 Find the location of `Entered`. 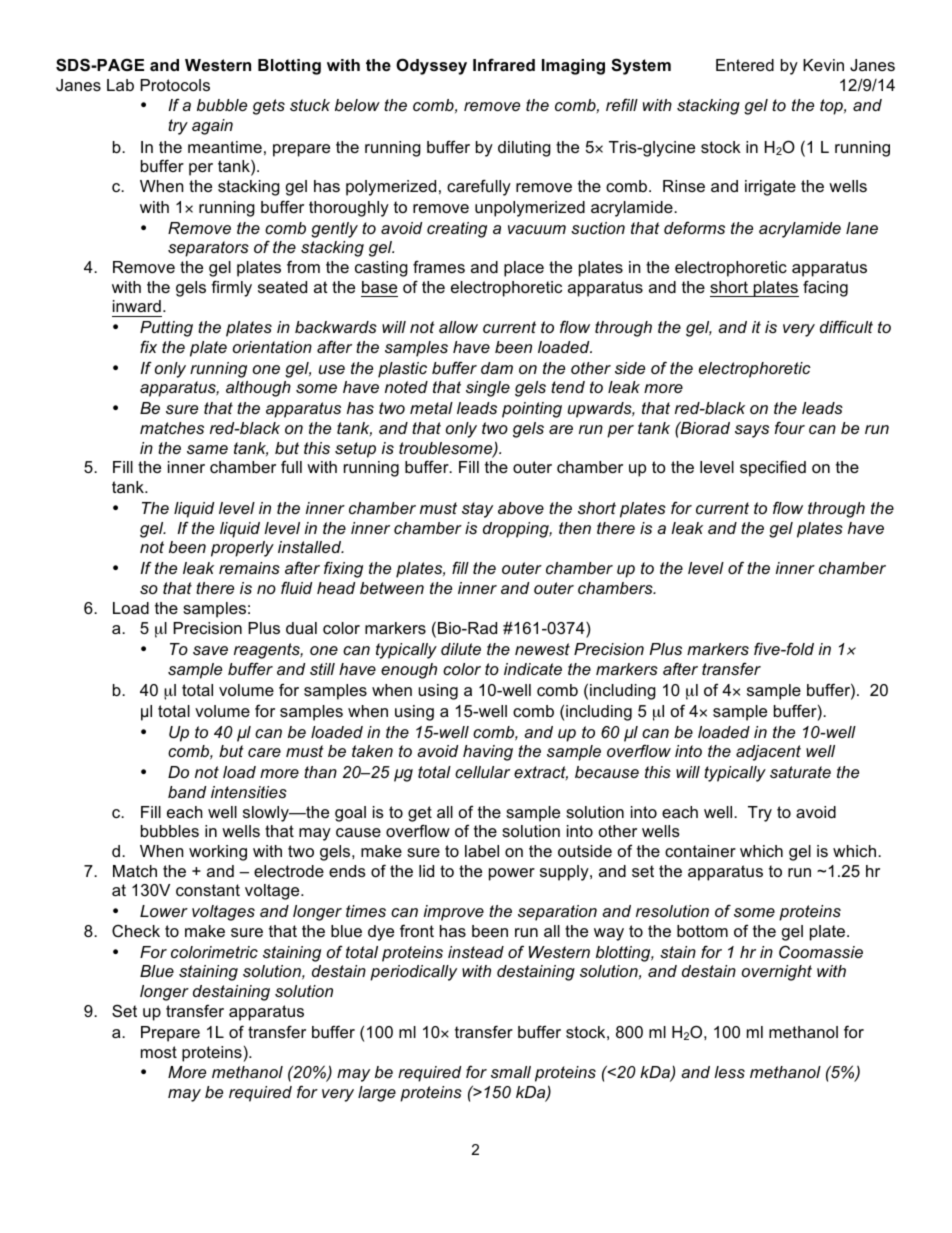

Entered is located at coordinates (745, 65).
